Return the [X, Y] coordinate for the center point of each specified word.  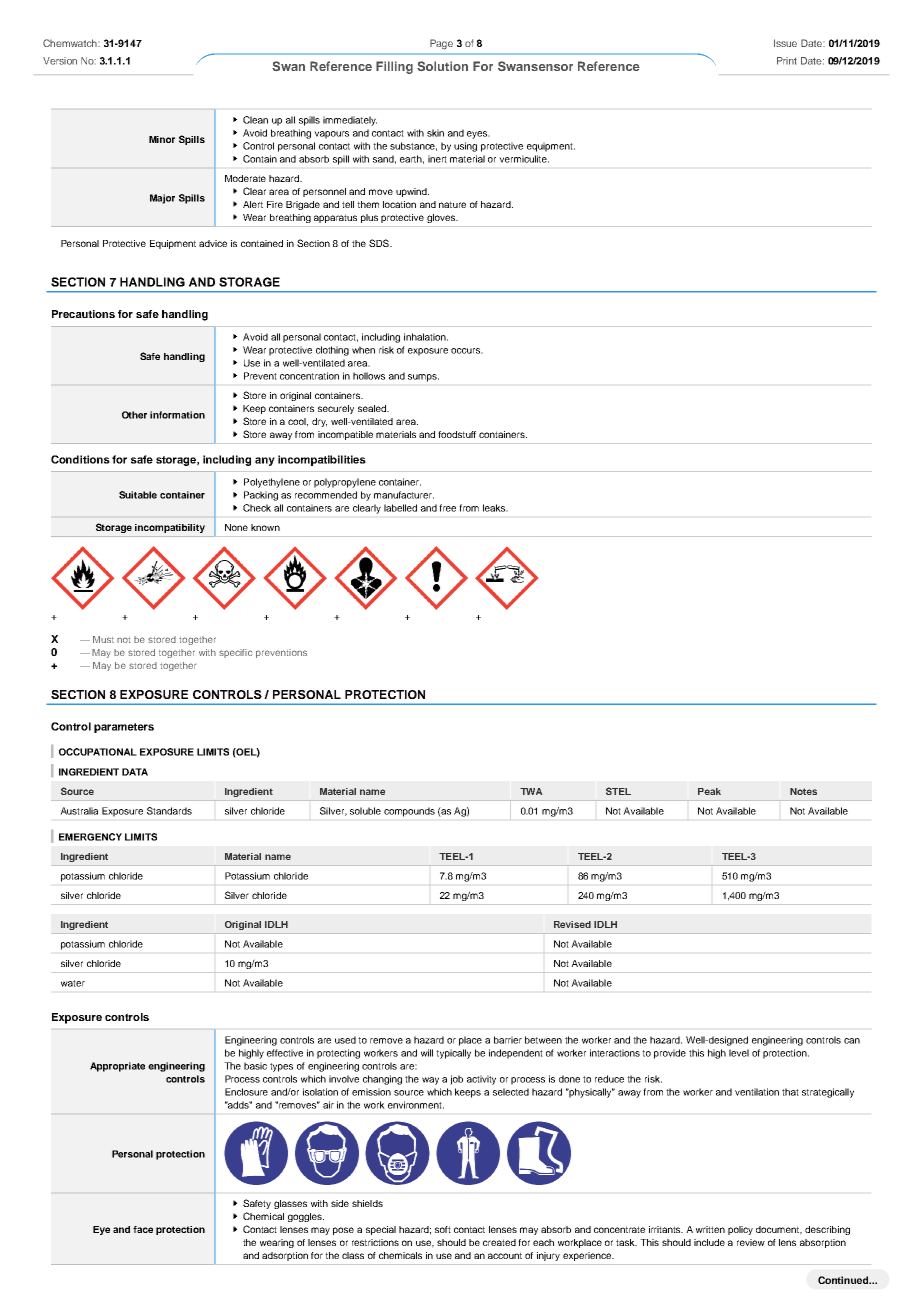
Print [787, 61]
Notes [803, 791]
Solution [442, 66]
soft [443, 1229]
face [143, 1229]
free [447, 508]
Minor [162, 139]
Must [103, 639]
